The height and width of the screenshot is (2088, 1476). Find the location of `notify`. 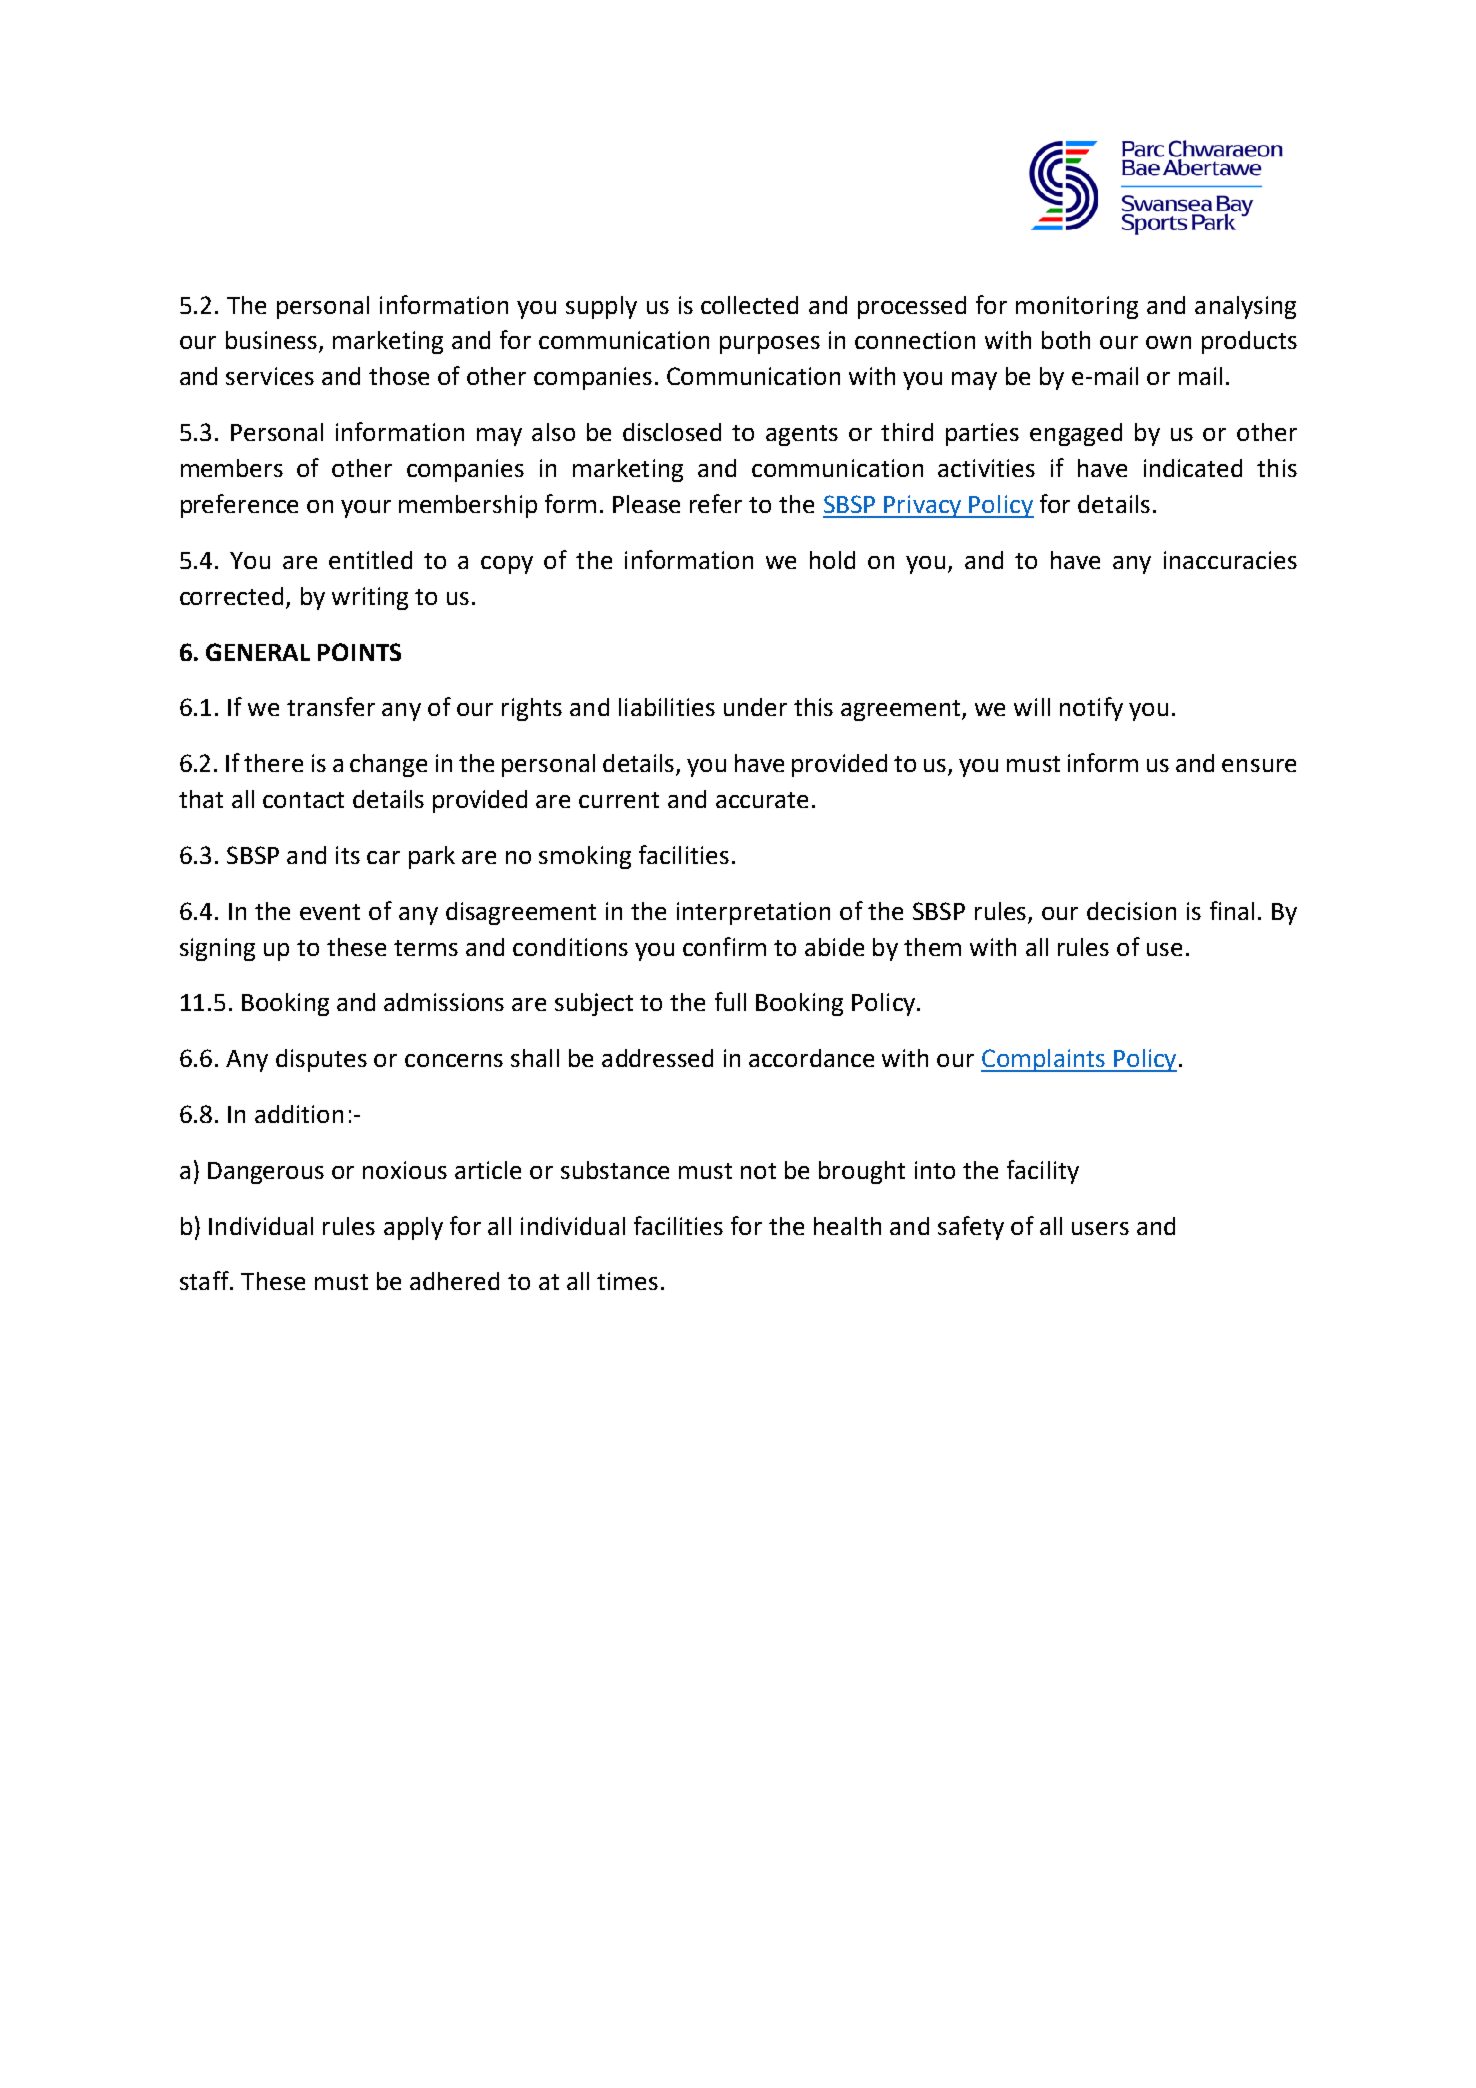

notify is located at coordinates (1091, 709).
